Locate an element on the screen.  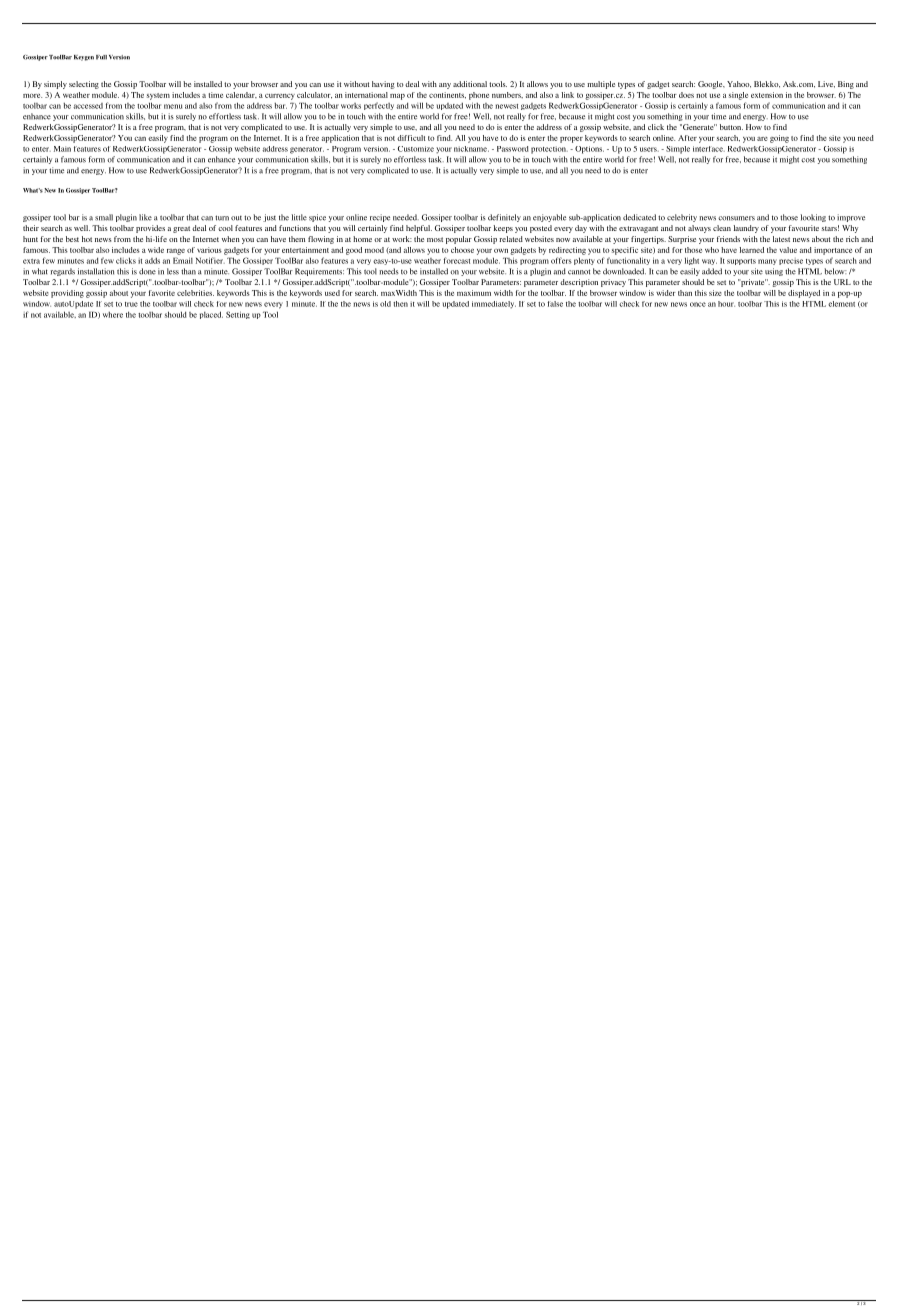
additional is located at coordinates (470, 84).
